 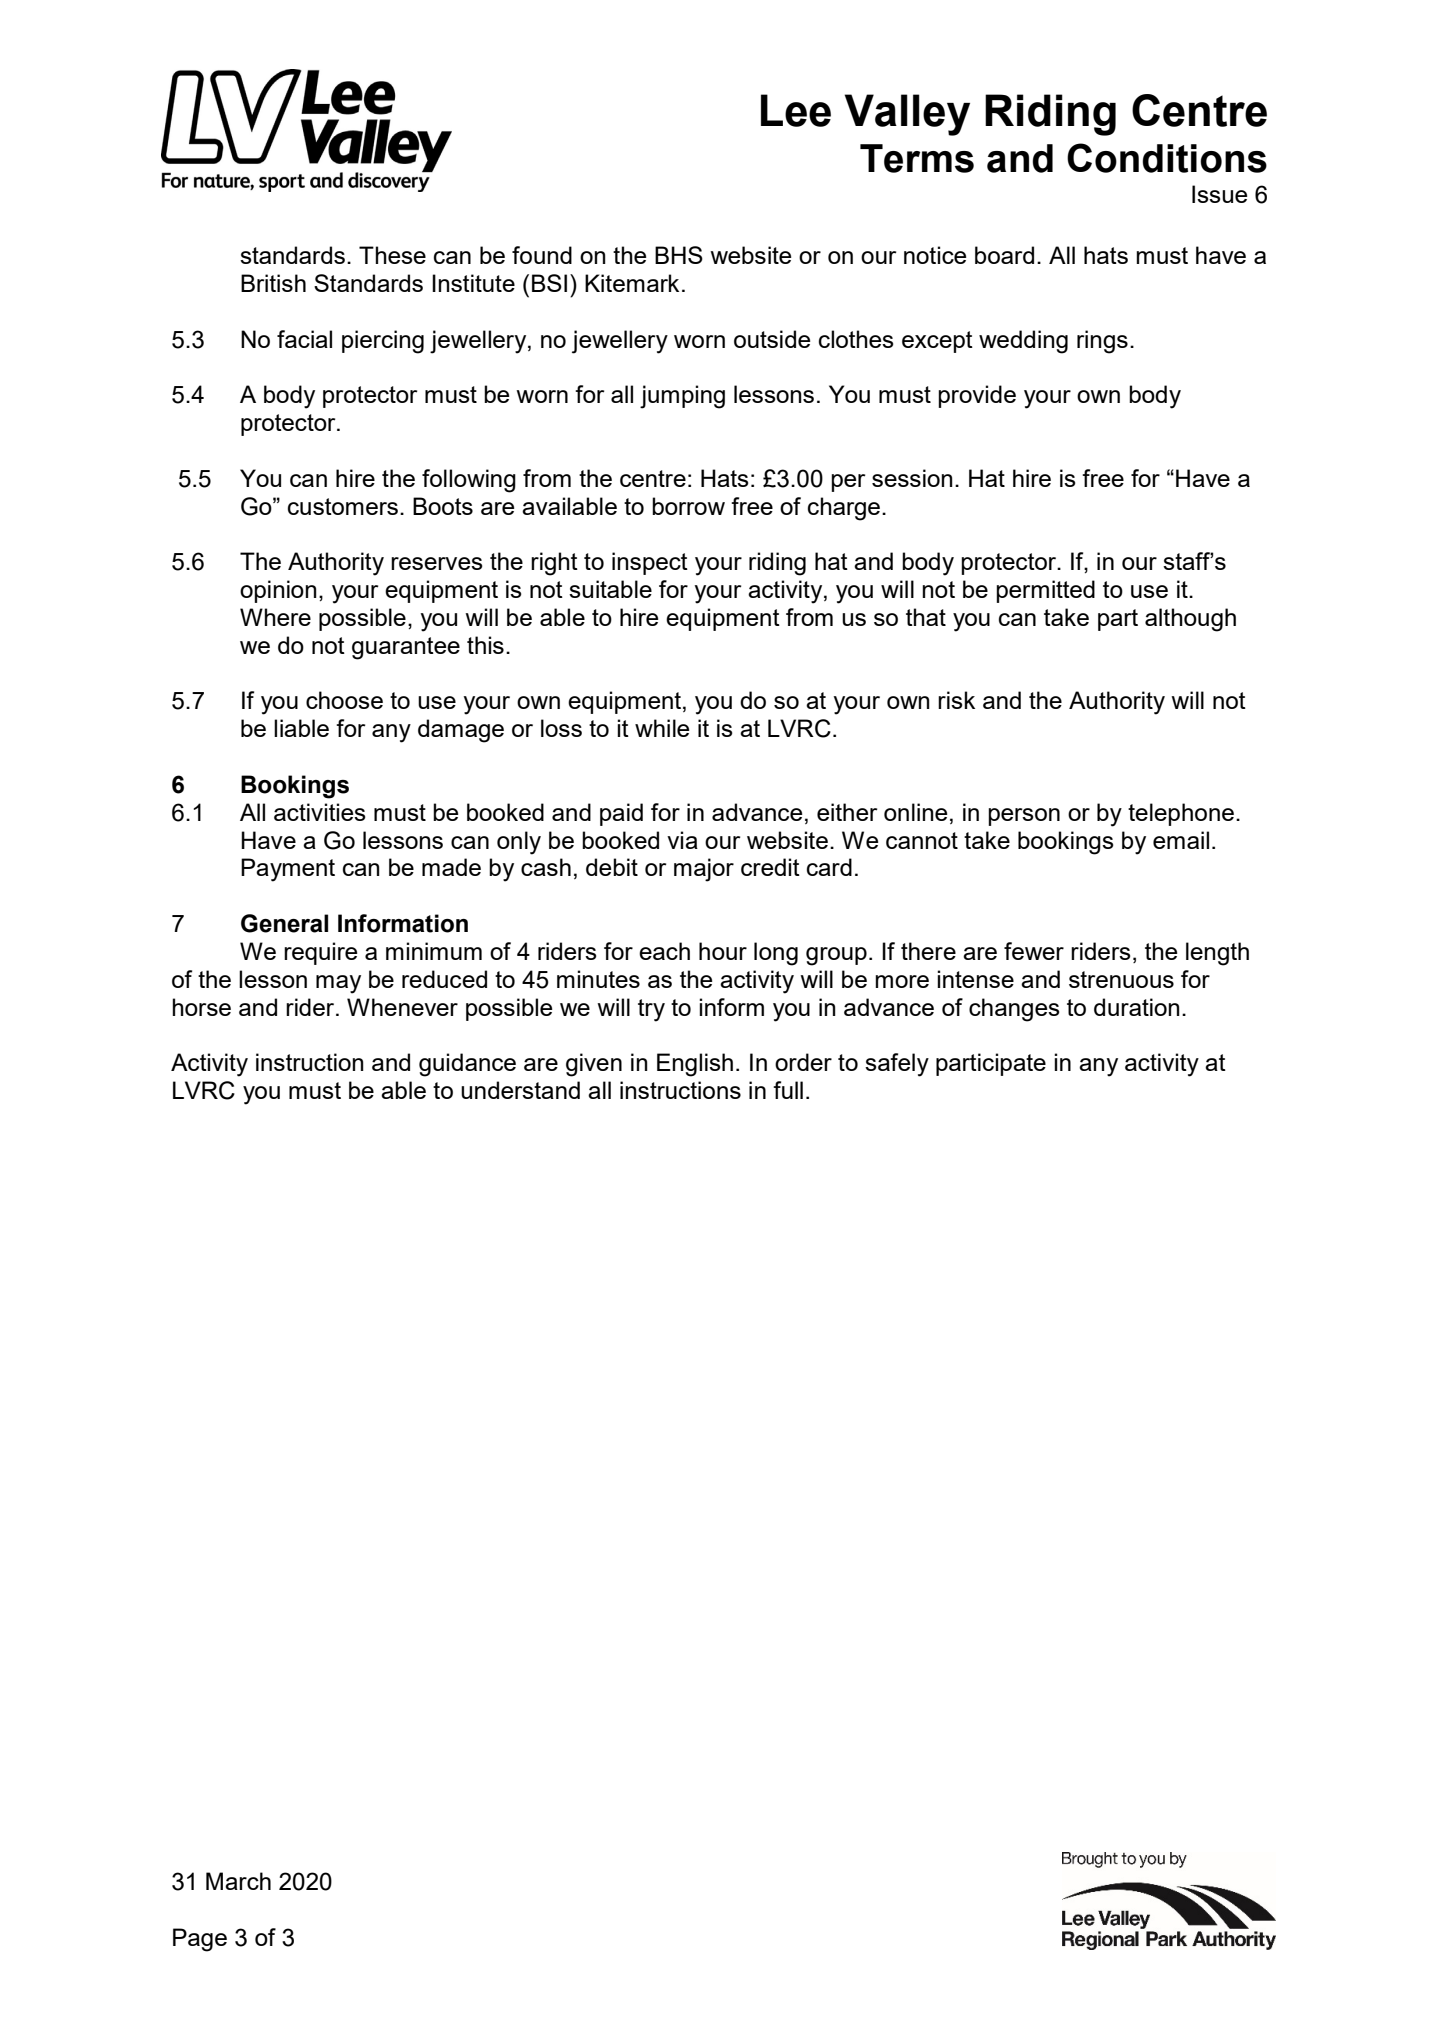 I want to click on March, so click(x=238, y=1881).
